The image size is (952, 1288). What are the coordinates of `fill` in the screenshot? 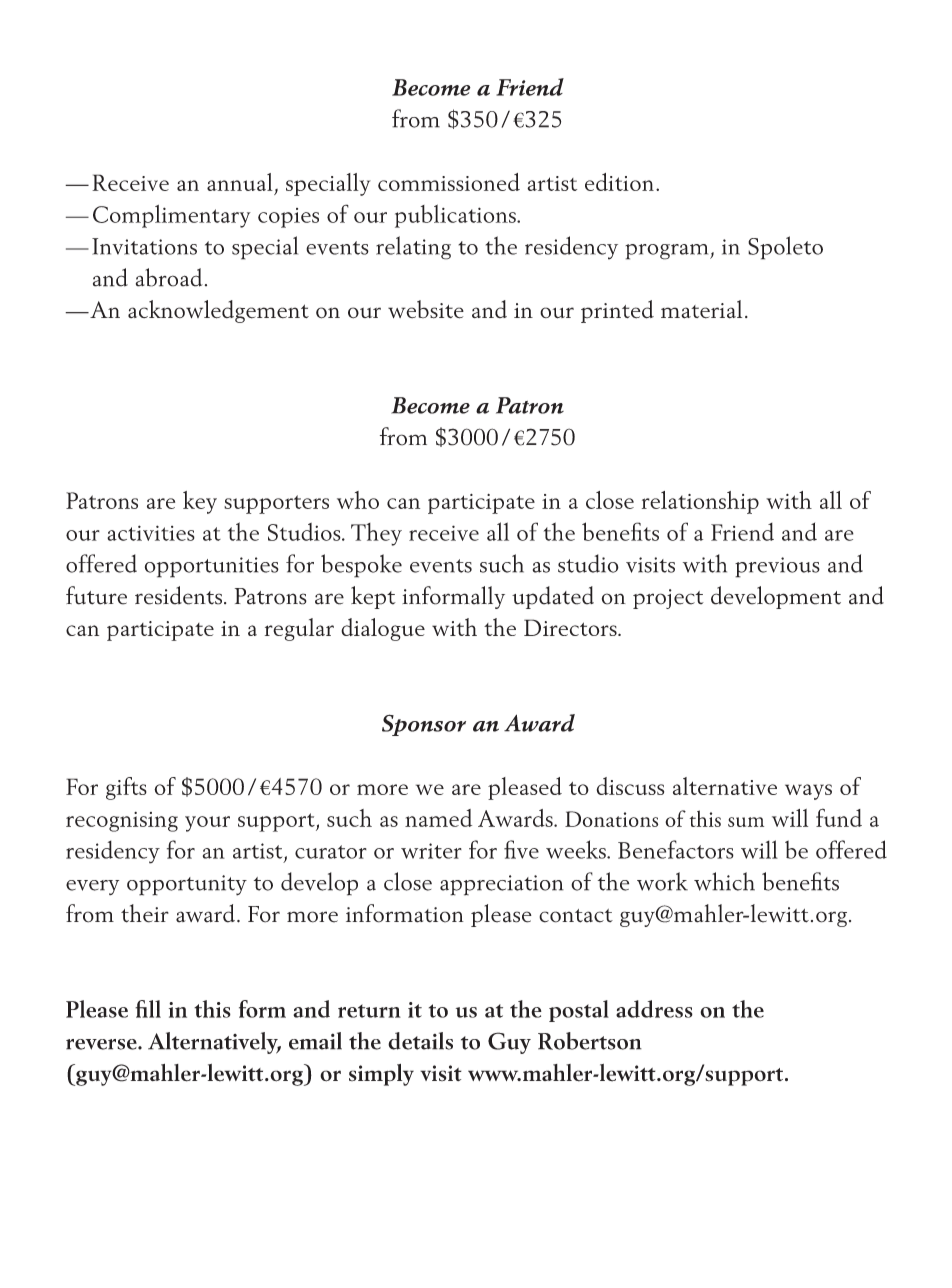 It's located at (148, 1009).
